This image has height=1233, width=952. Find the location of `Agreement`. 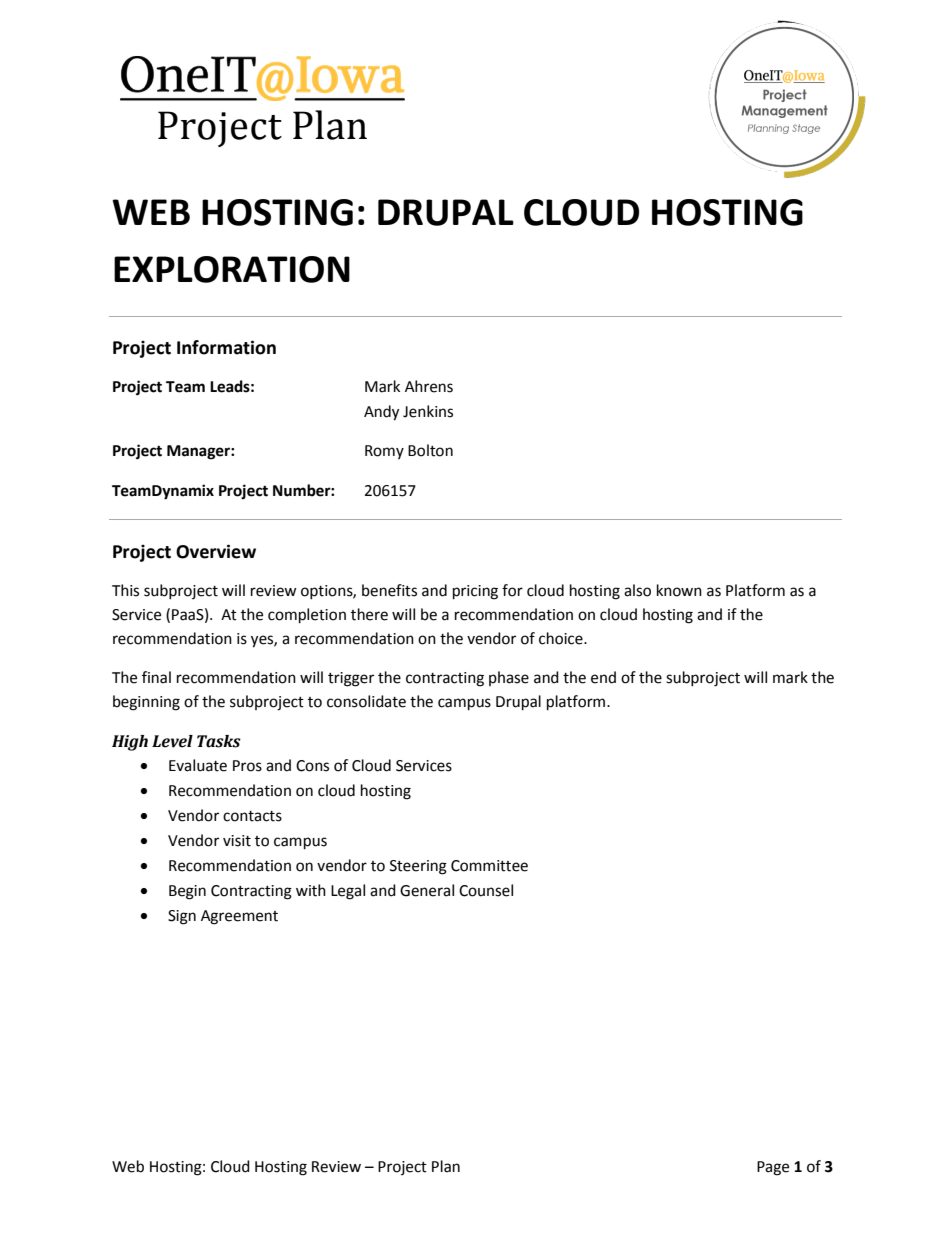

Agreement is located at coordinates (239, 917).
